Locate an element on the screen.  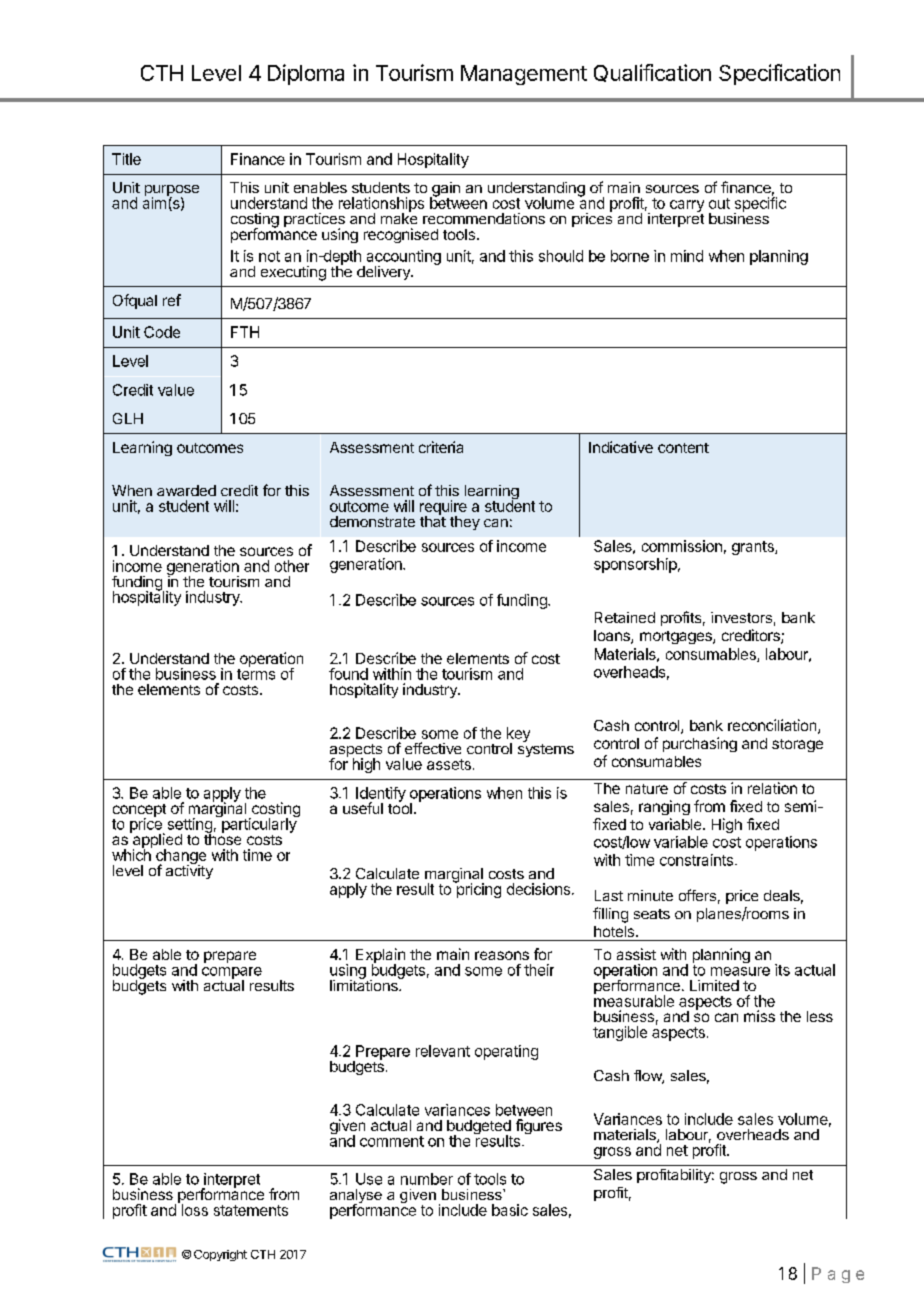
Code is located at coordinates (162, 332).
